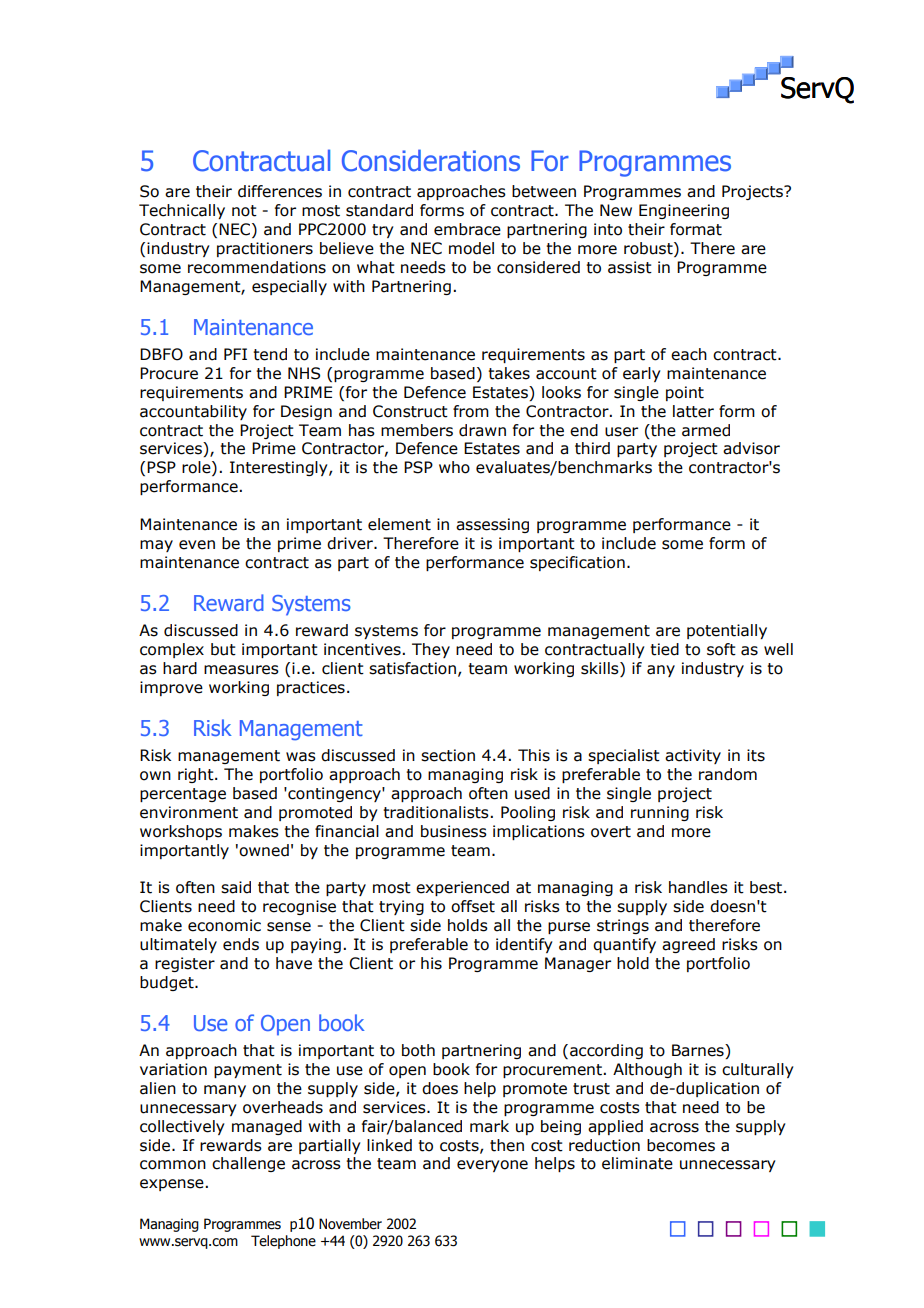 The image size is (924, 1308). What do you see at coordinates (706, 430) in the image?
I see `armed` at bounding box center [706, 430].
